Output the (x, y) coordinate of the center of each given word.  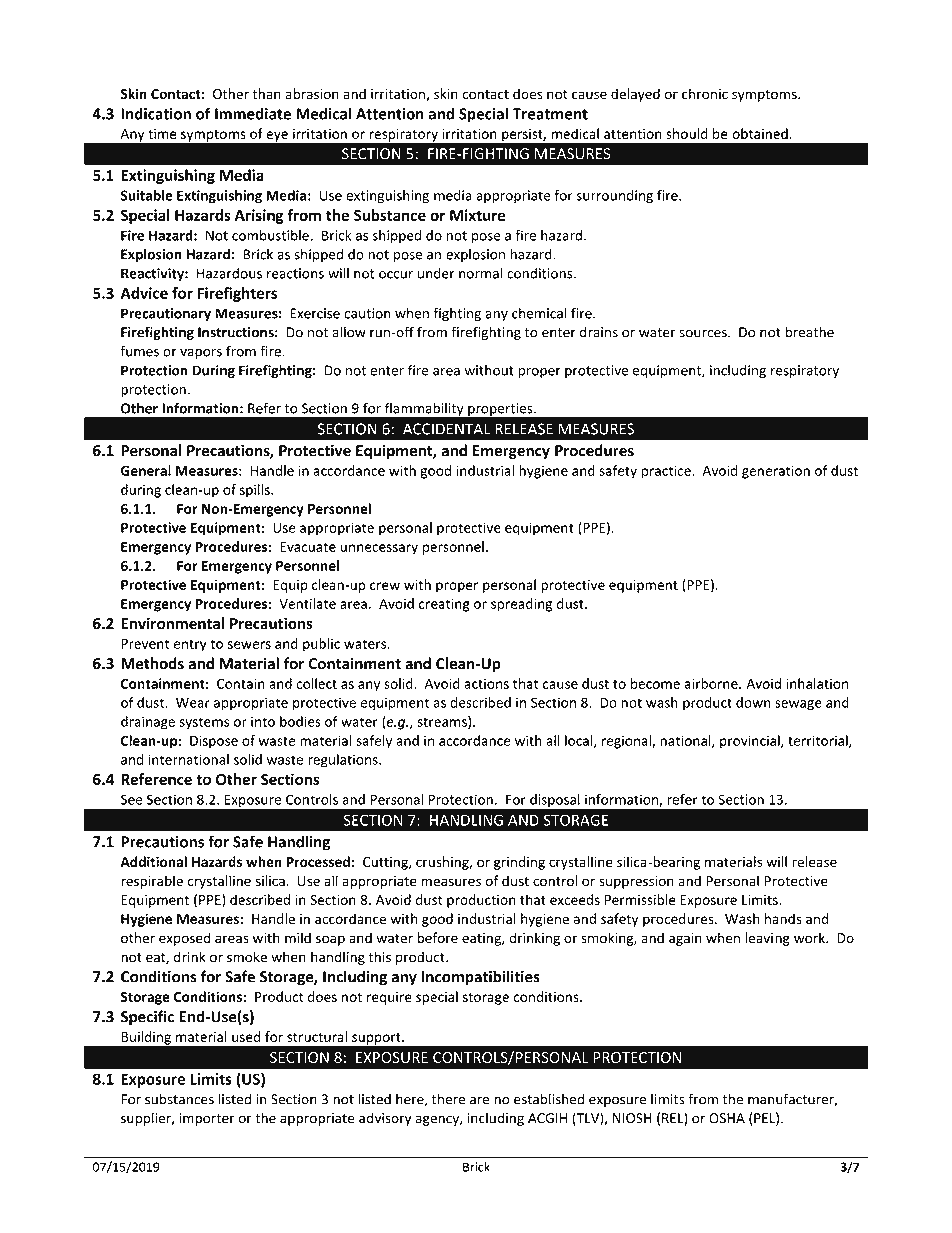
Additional (153, 861)
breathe (809, 332)
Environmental (172, 623)
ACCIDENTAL (446, 429)
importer (207, 1119)
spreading (521, 605)
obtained (760, 133)
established (549, 1099)
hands (783, 918)
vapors (201, 354)
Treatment (550, 114)
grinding (519, 863)
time (162, 134)
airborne (712, 683)
